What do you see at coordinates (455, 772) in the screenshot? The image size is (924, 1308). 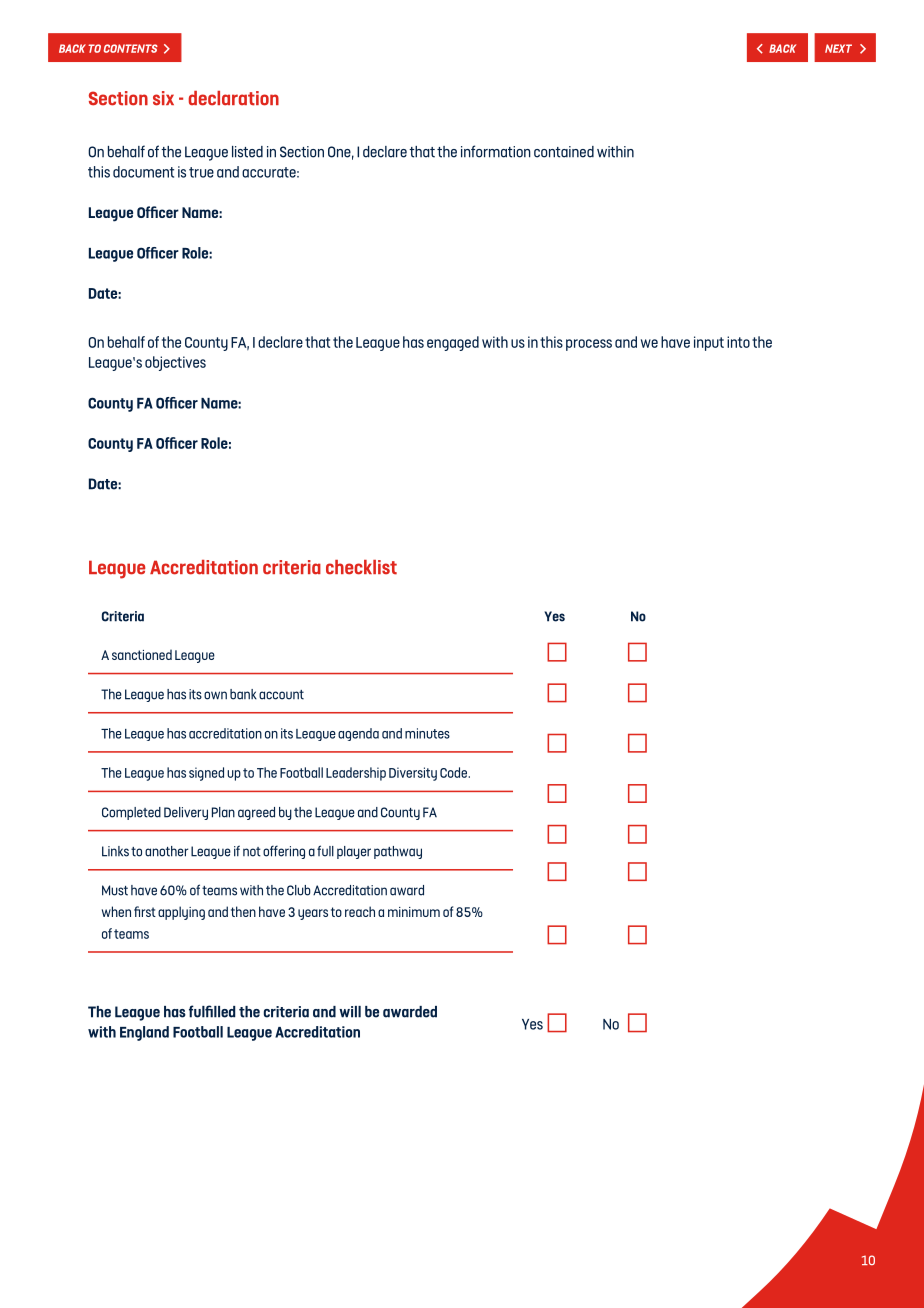 I see `Code` at bounding box center [455, 772].
